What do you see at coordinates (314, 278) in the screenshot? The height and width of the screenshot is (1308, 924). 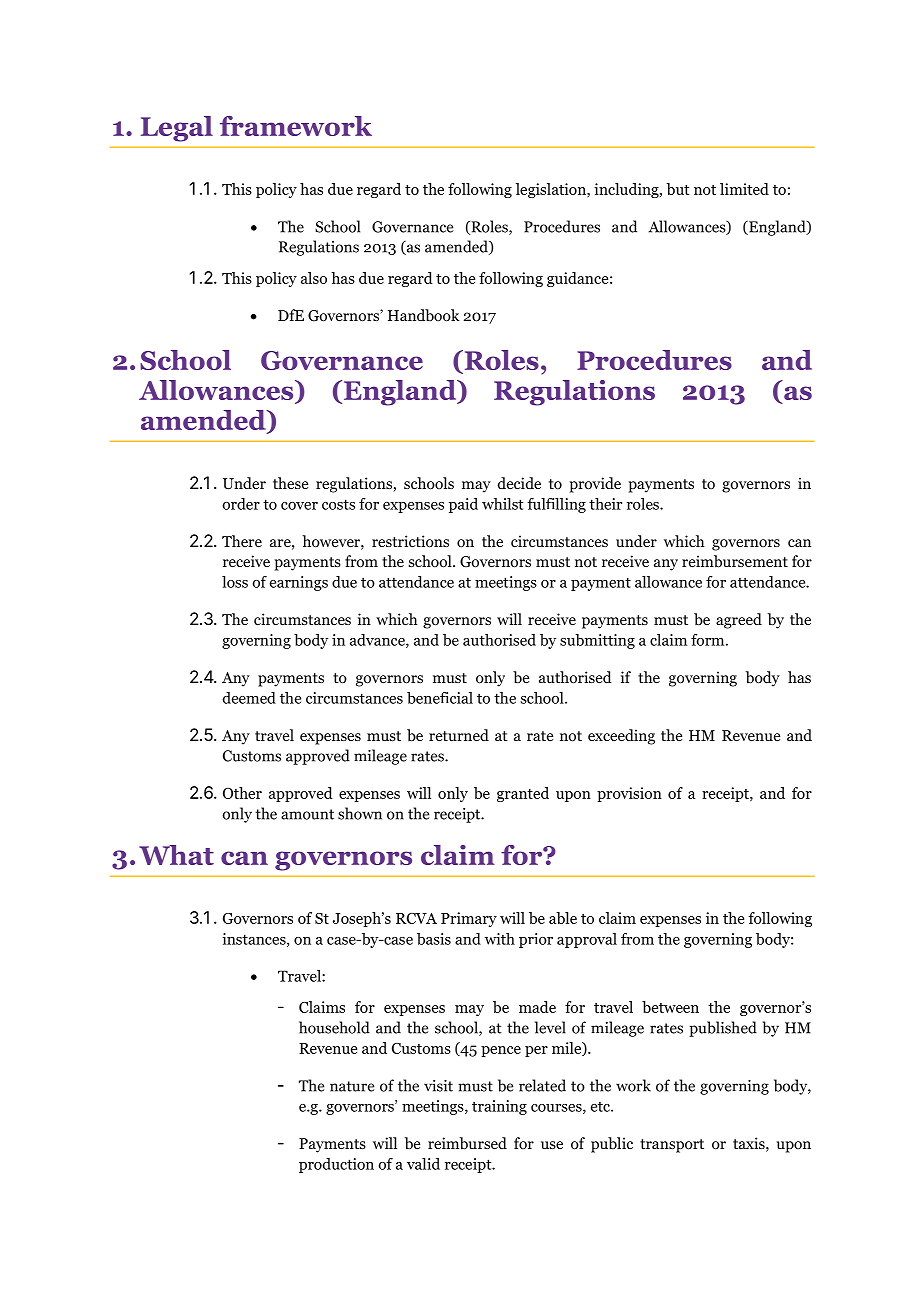 I see `also` at bounding box center [314, 278].
